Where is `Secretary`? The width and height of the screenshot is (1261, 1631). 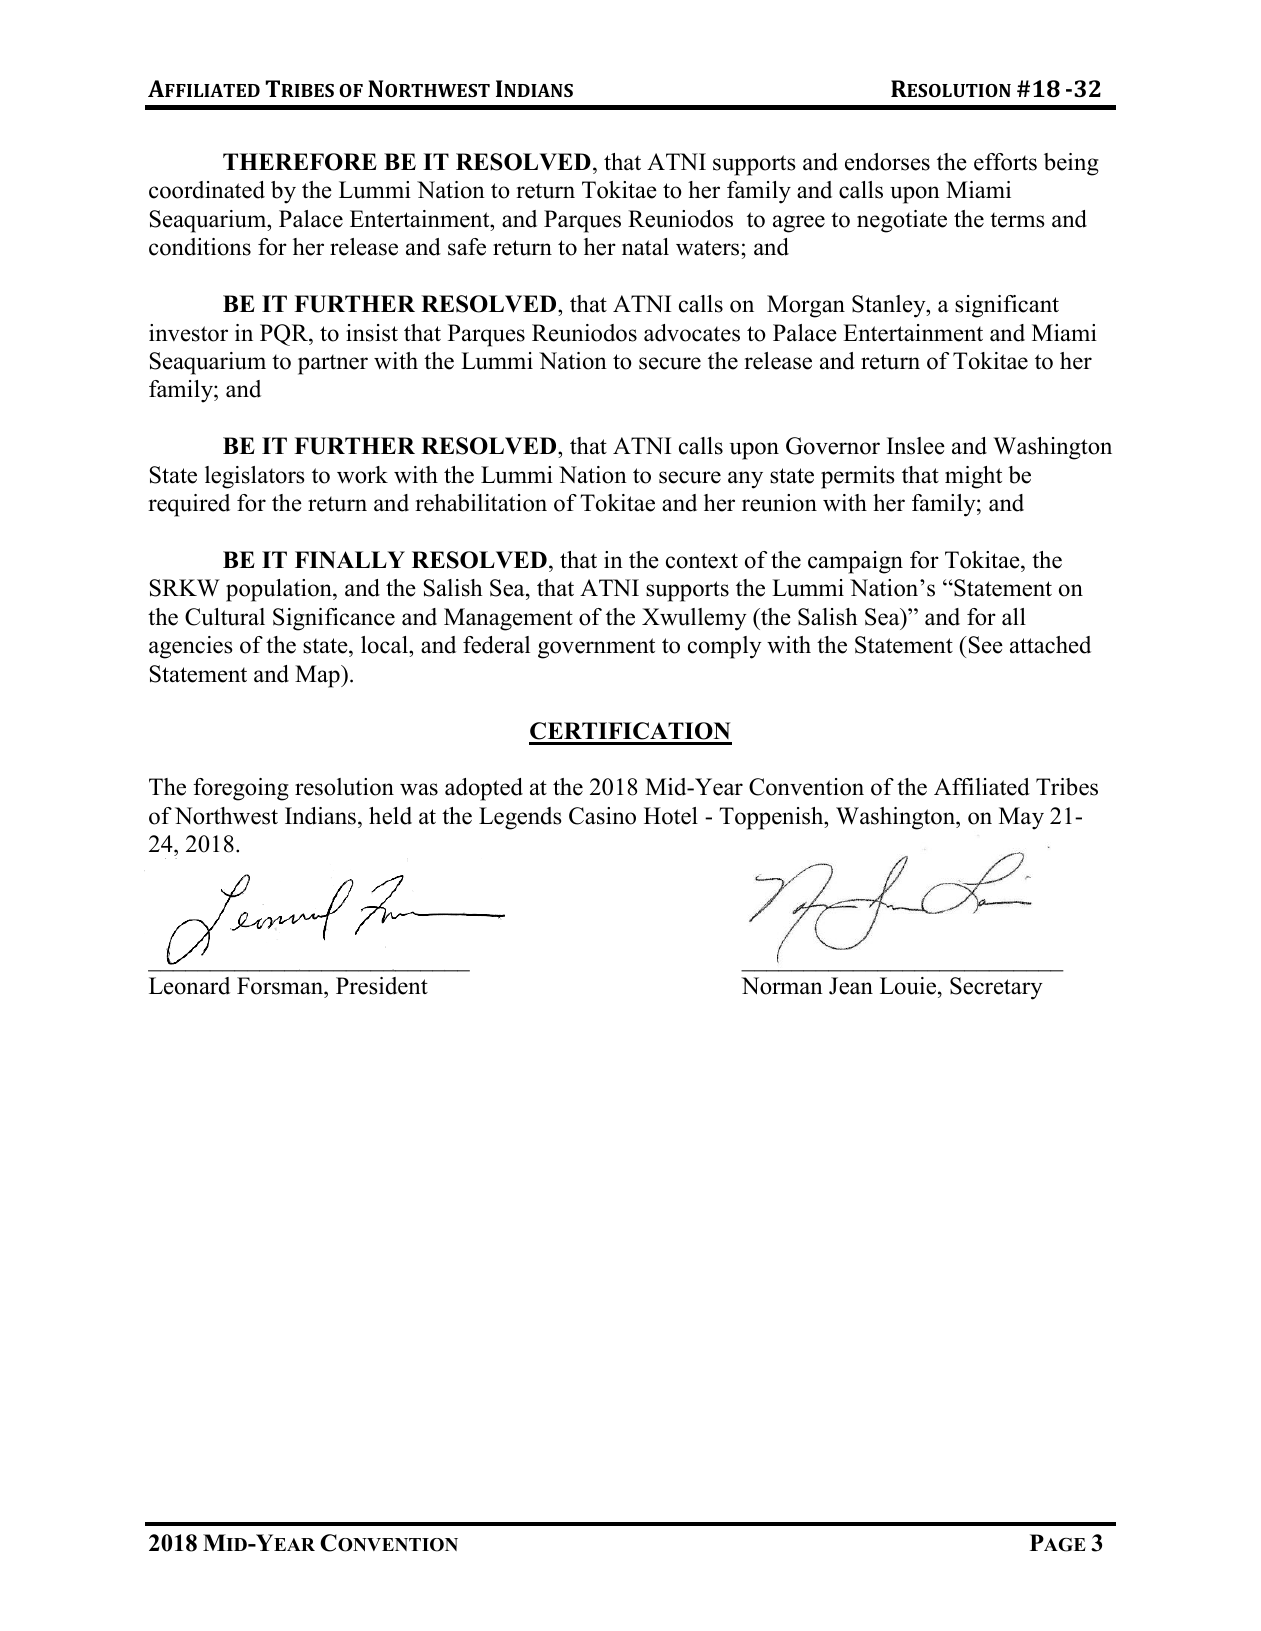 Secretary is located at coordinates (996, 988).
